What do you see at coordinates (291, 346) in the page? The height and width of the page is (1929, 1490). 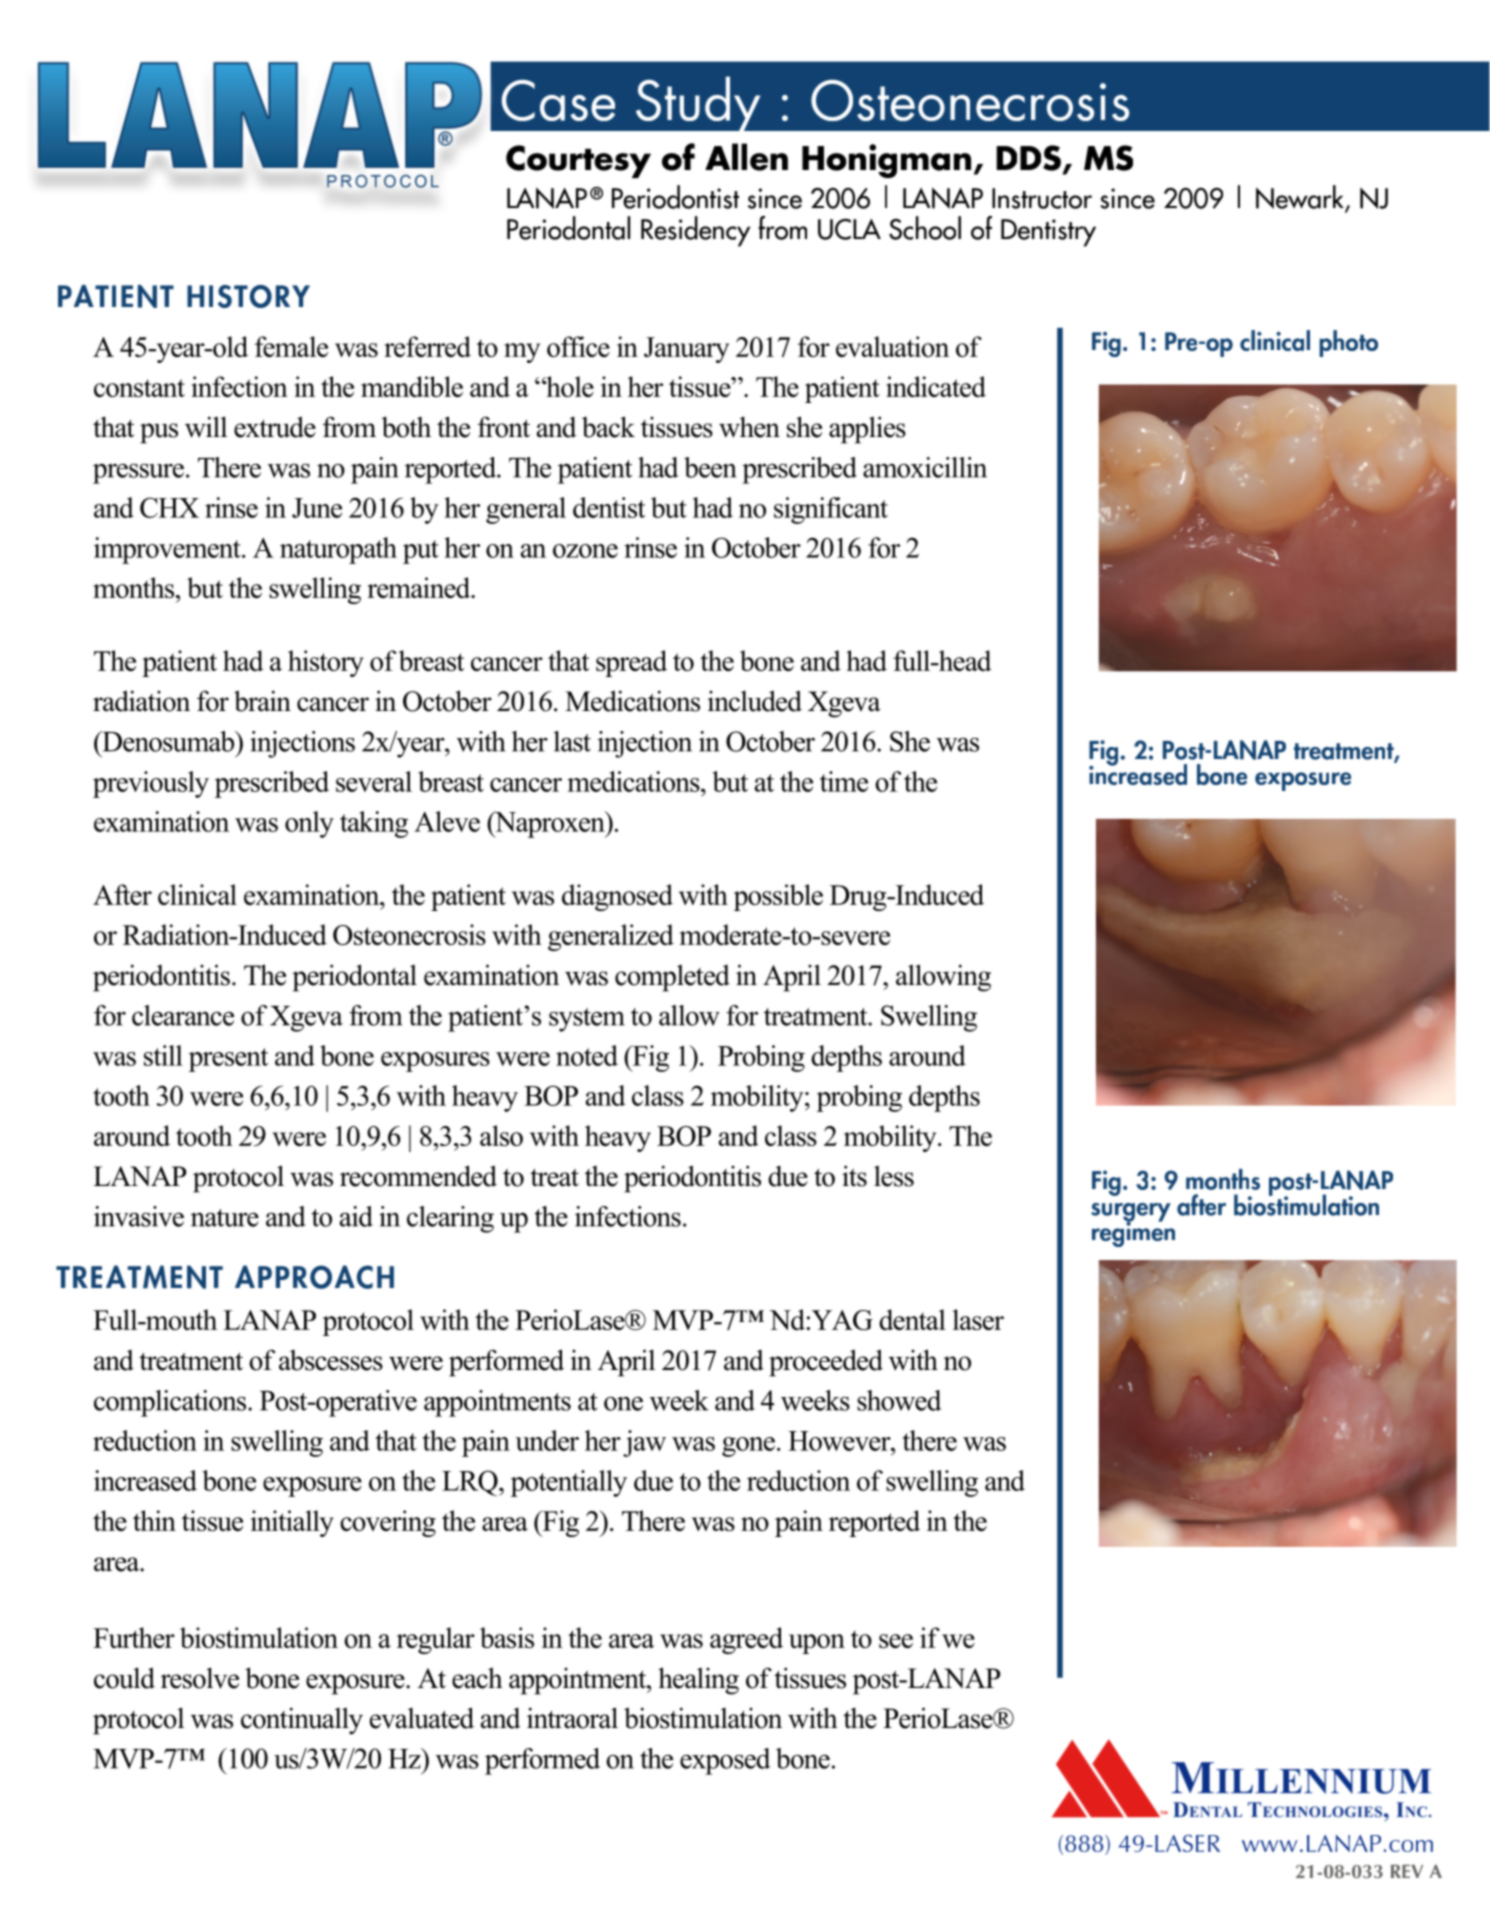 I see `female` at bounding box center [291, 346].
